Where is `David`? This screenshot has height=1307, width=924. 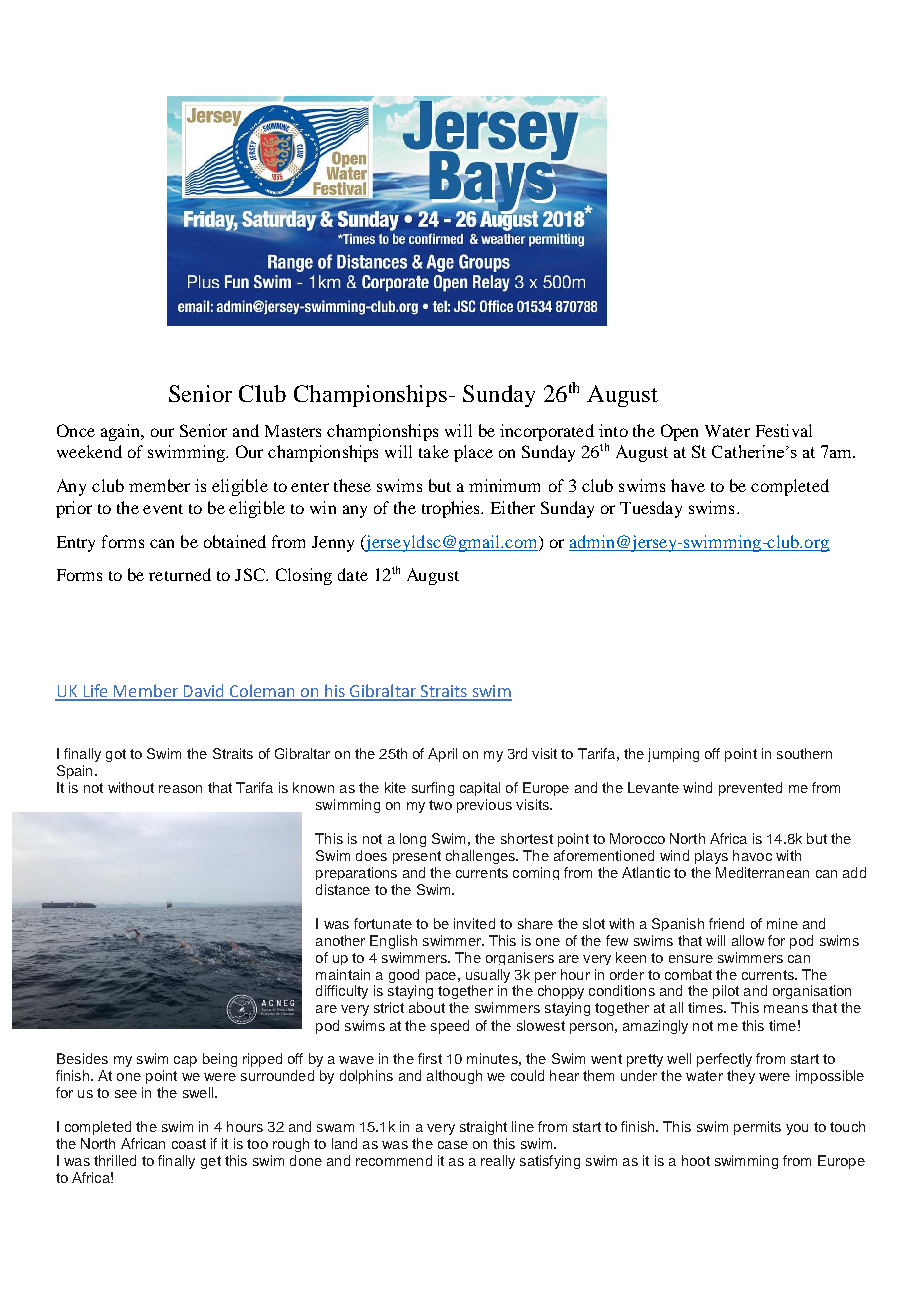
David is located at coordinates (203, 692).
